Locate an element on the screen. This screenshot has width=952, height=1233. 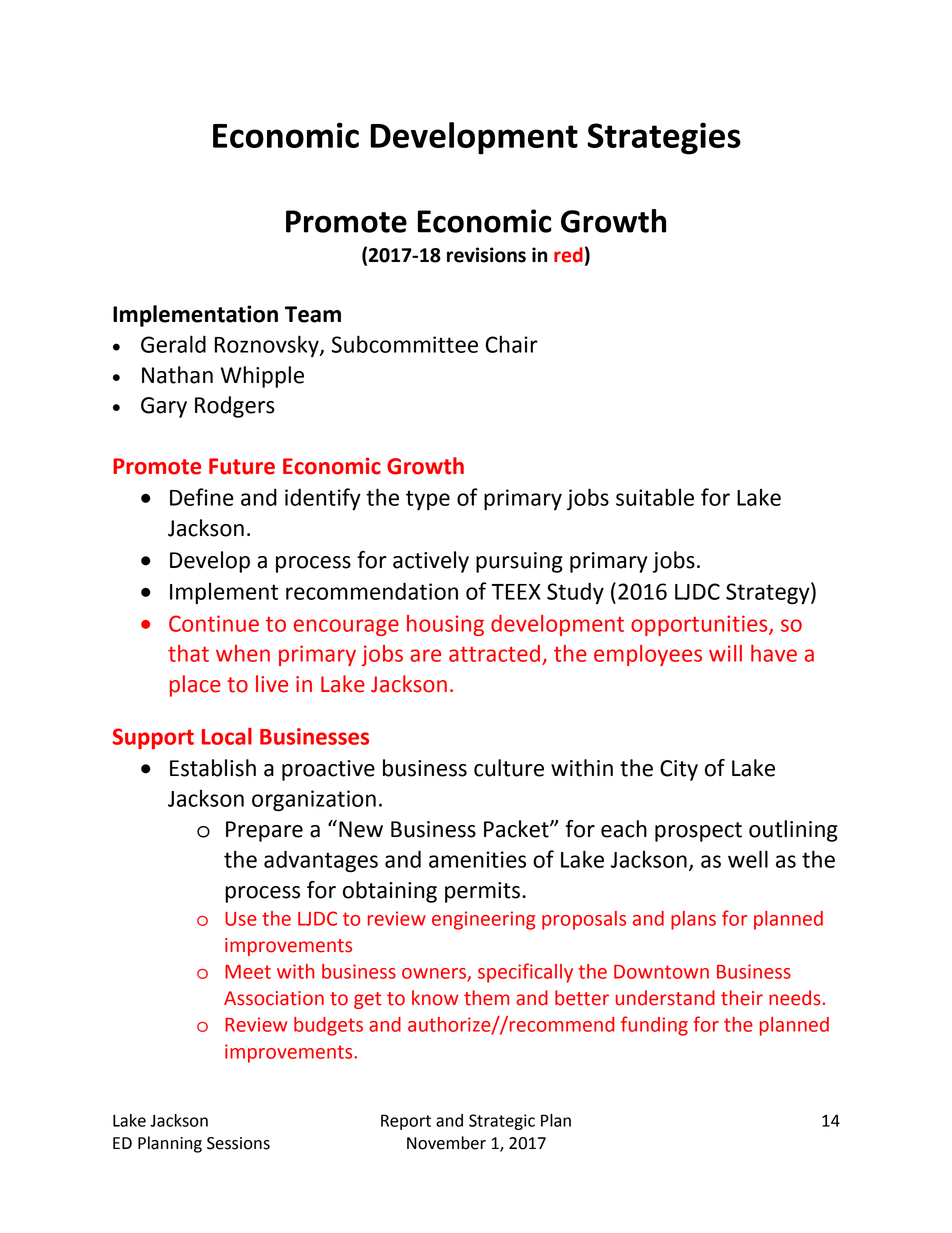
Team is located at coordinates (313, 314).
